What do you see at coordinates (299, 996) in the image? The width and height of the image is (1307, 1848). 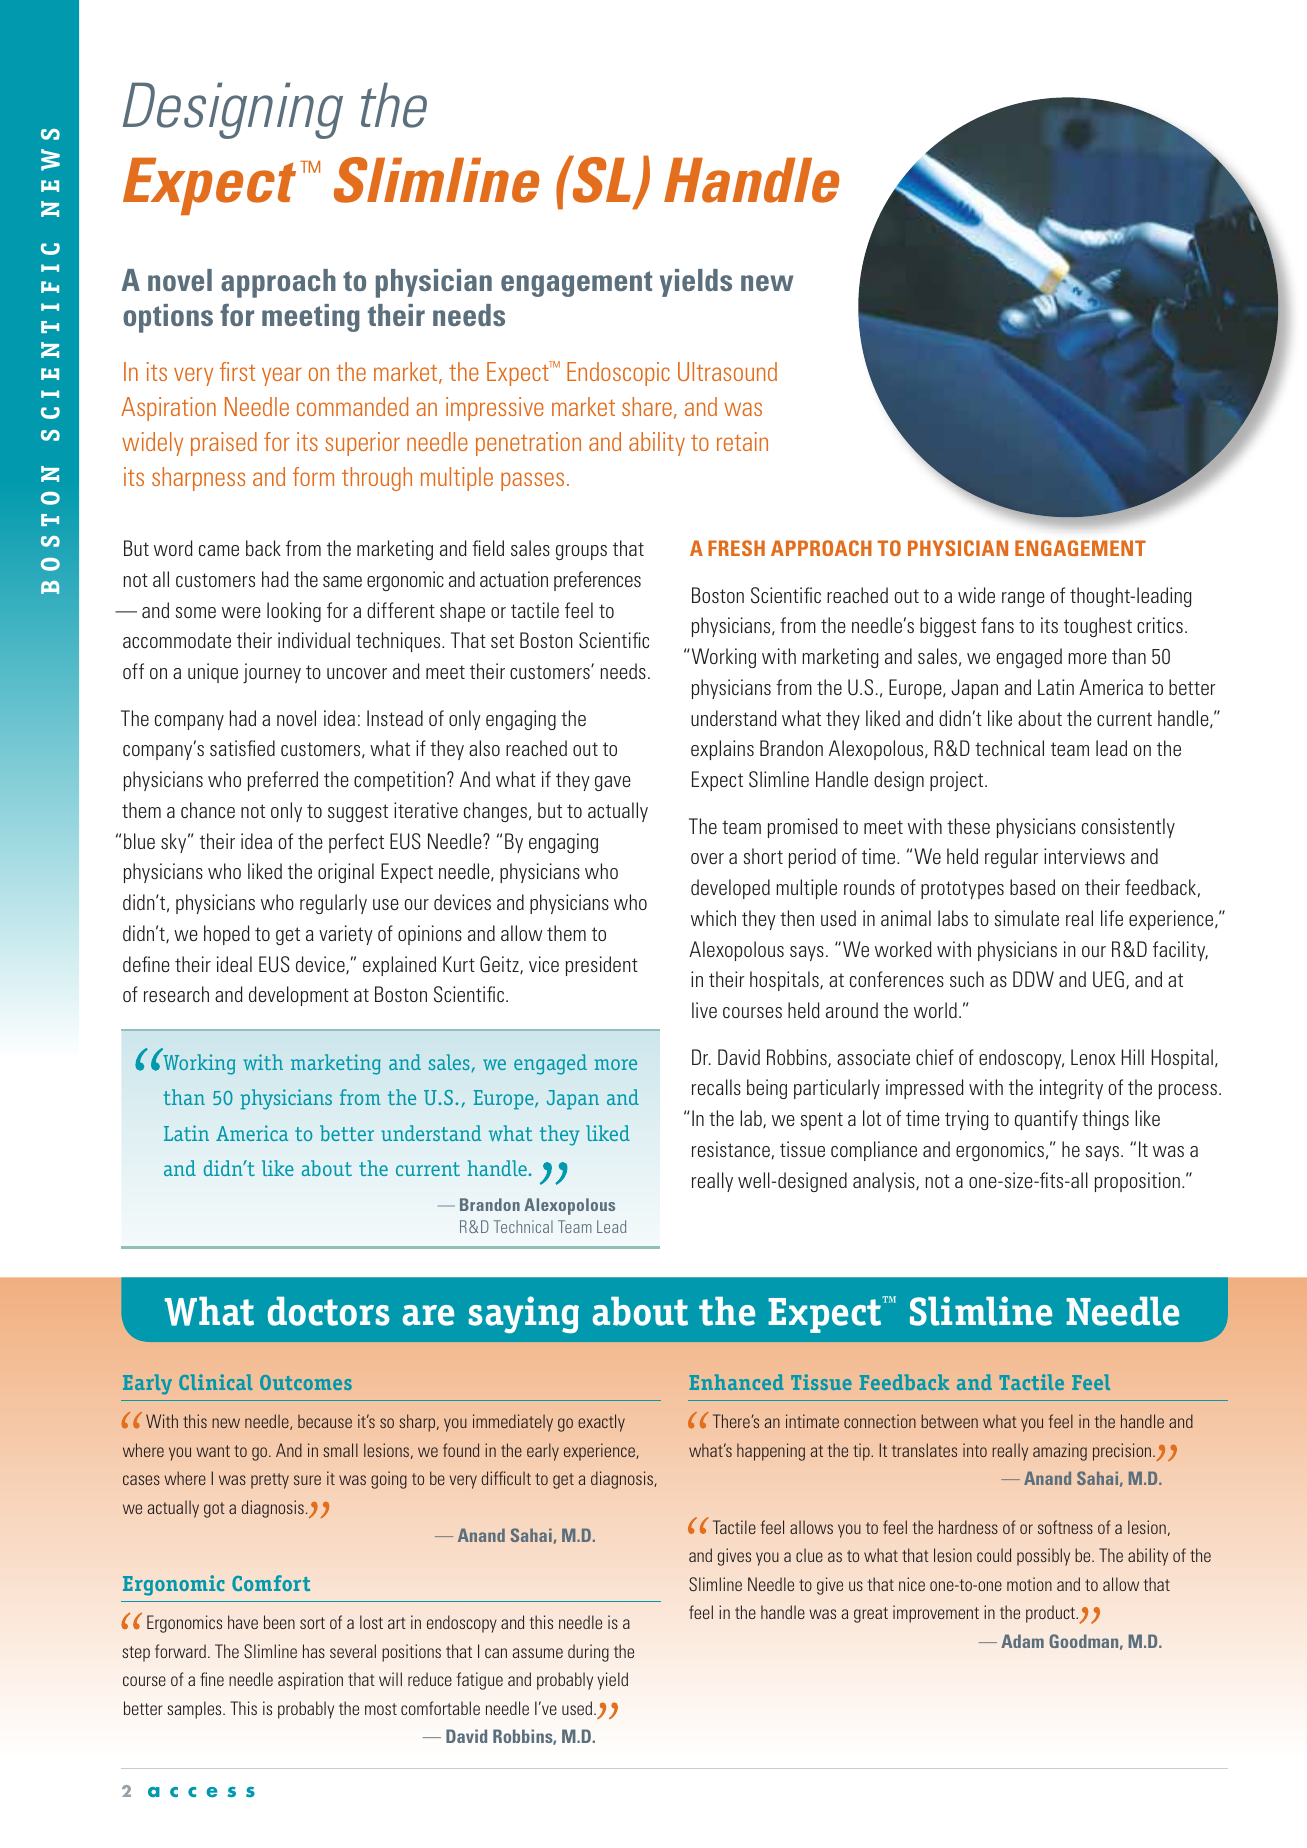 I see `development` at bounding box center [299, 996].
